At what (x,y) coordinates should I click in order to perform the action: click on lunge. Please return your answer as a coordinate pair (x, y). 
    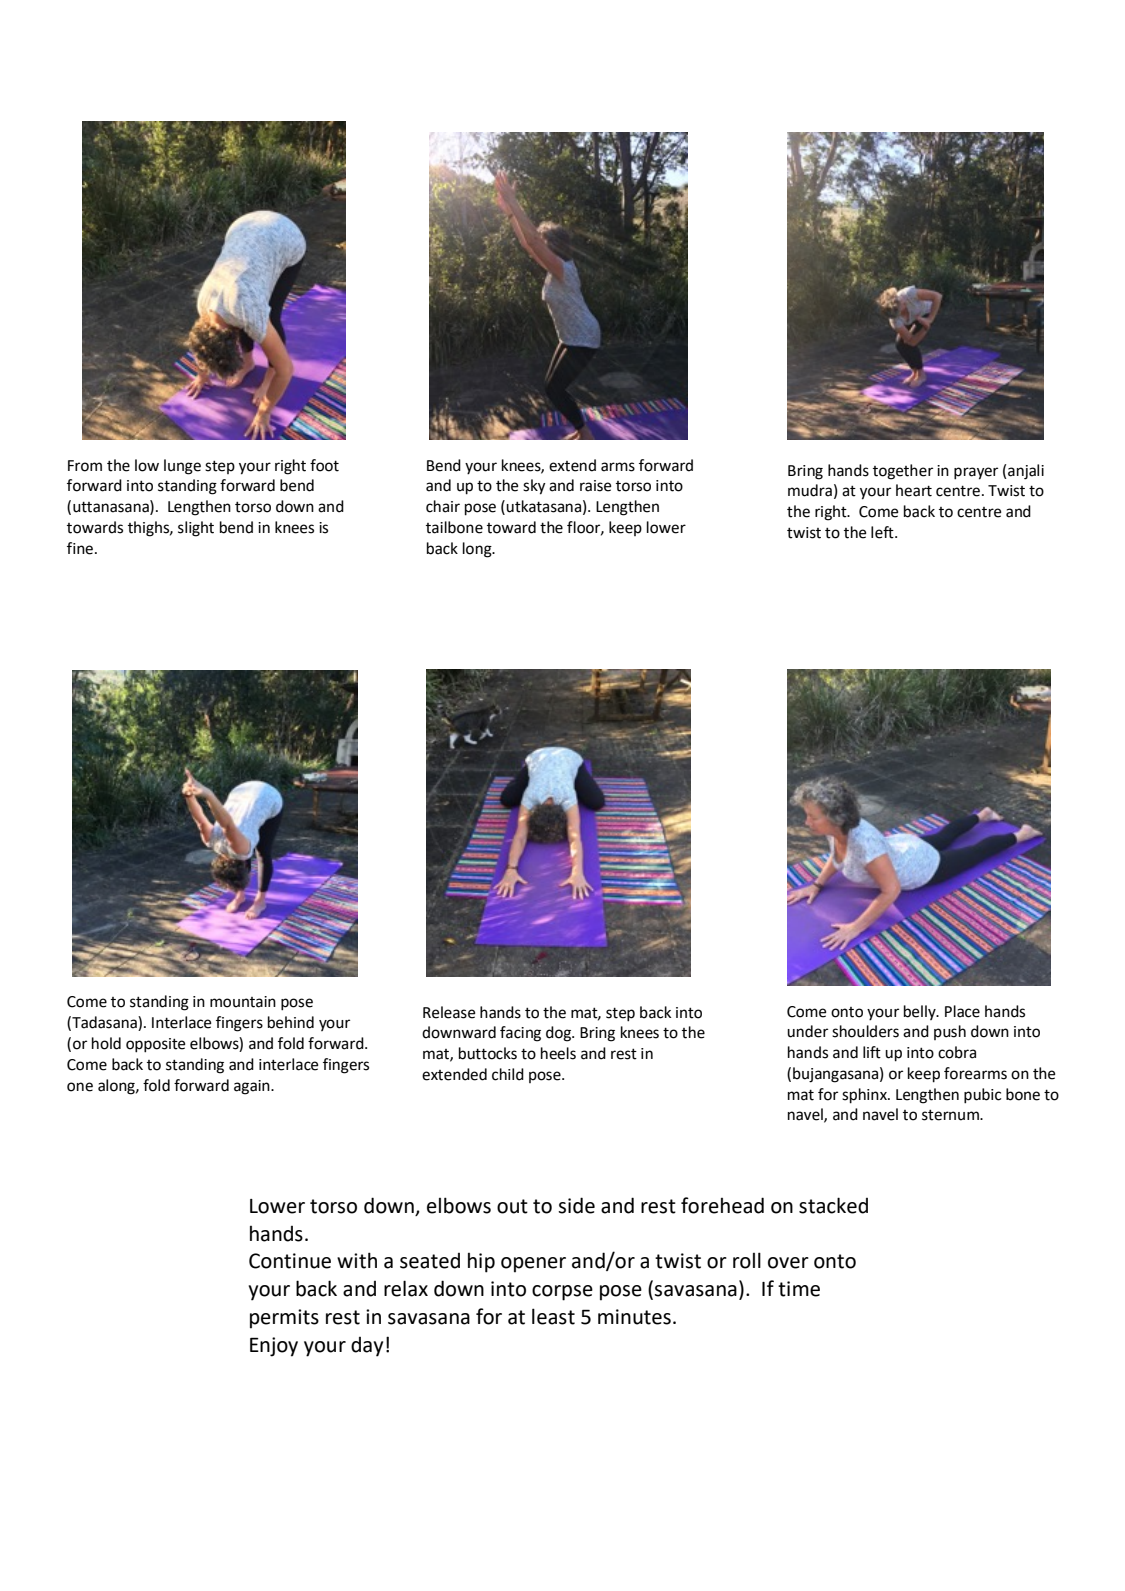
    Looking at the image, I should click on (182, 467).
